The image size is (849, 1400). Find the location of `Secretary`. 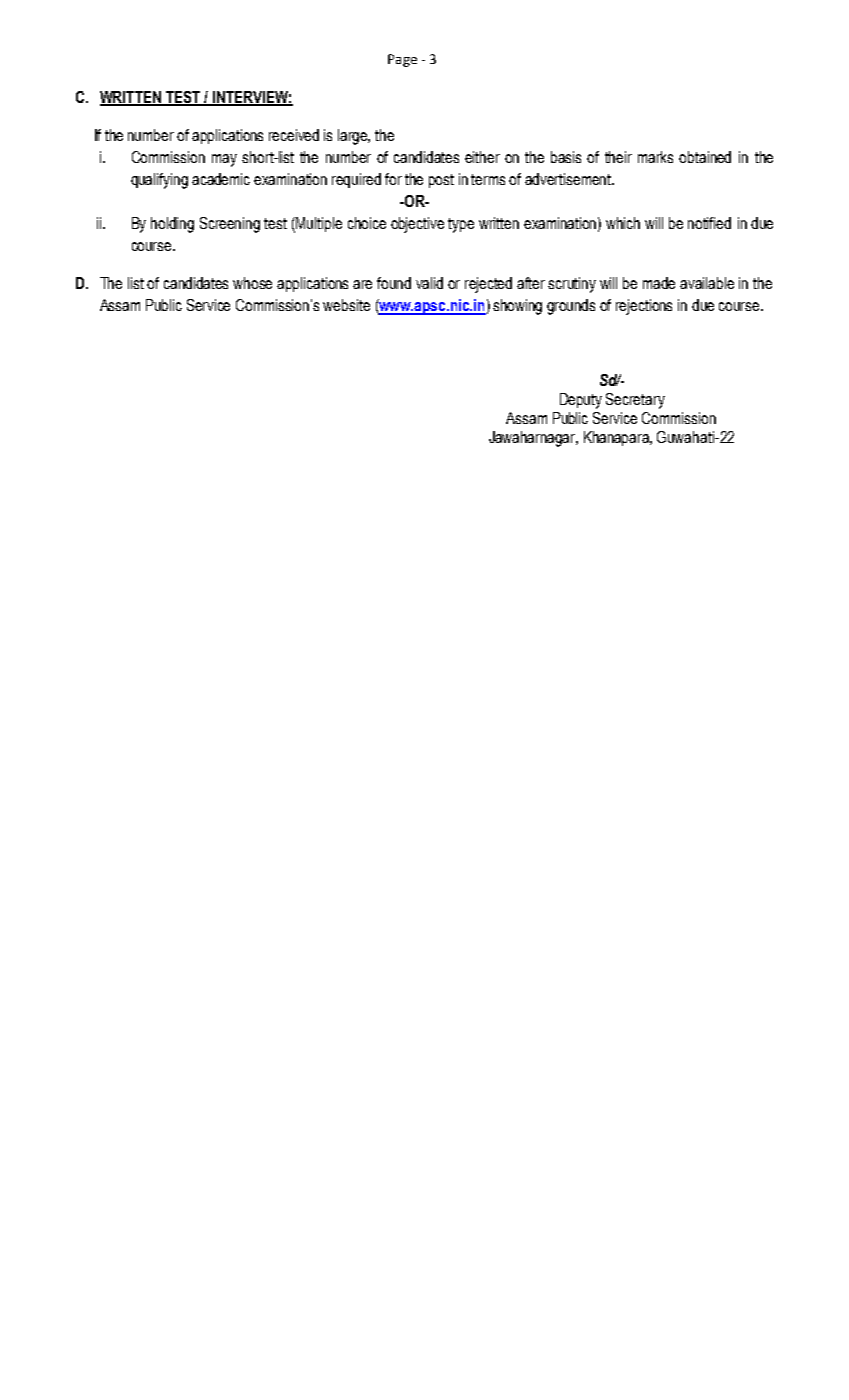

Secretary is located at coordinates (635, 401).
